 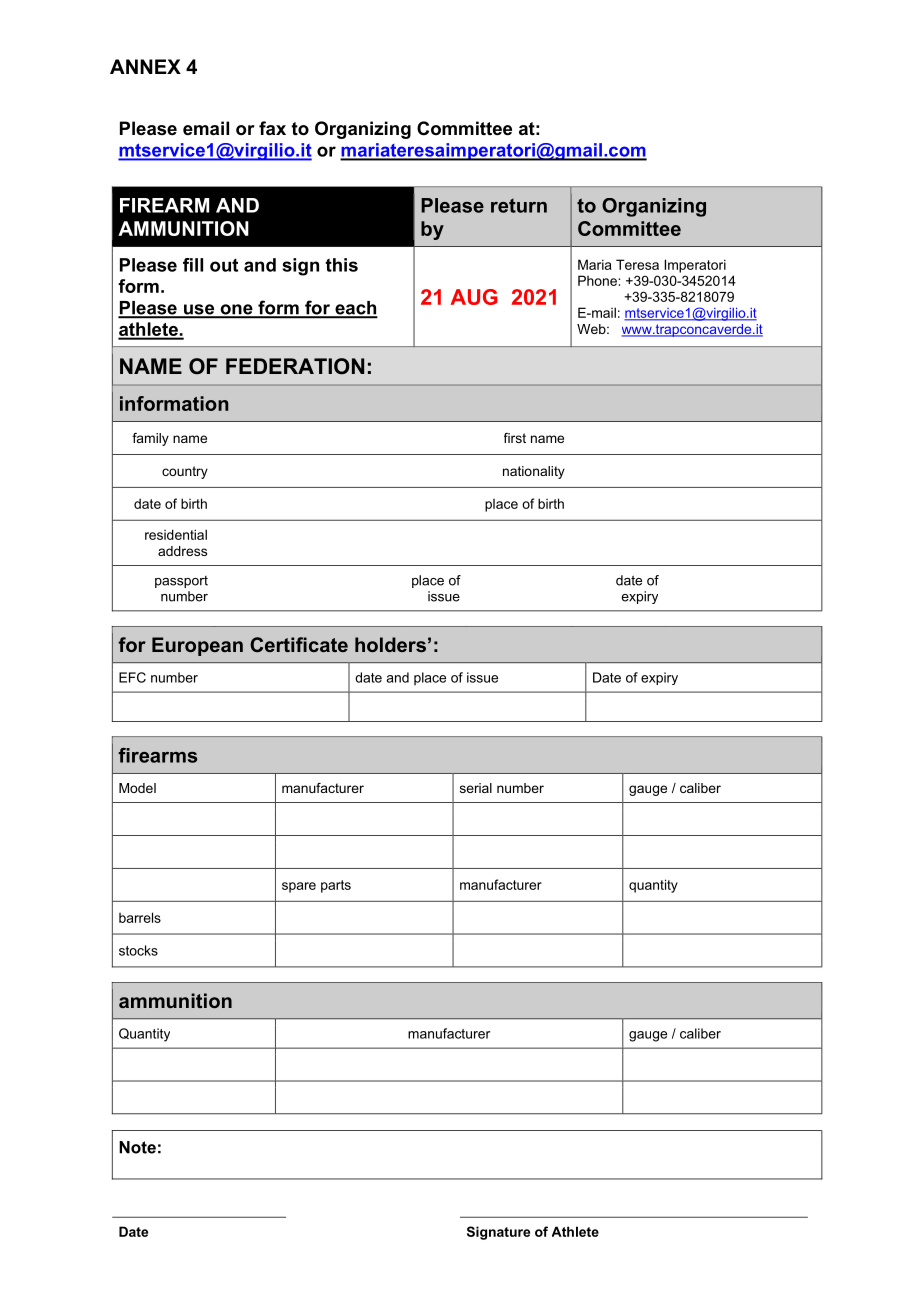 I want to click on parts, so click(x=336, y=886).
